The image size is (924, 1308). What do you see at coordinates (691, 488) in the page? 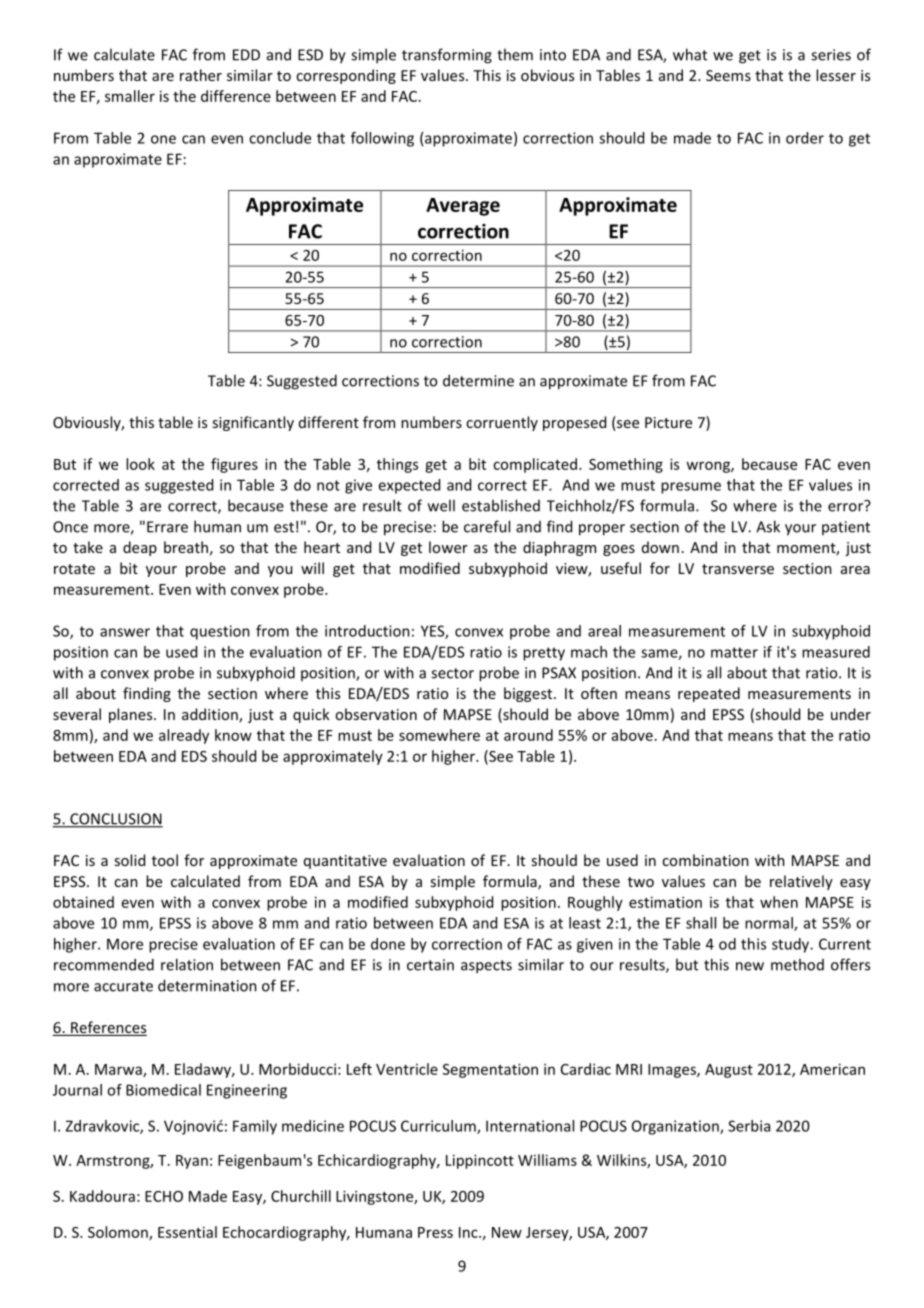
I see `presume` at bounding box center [691, 488].
